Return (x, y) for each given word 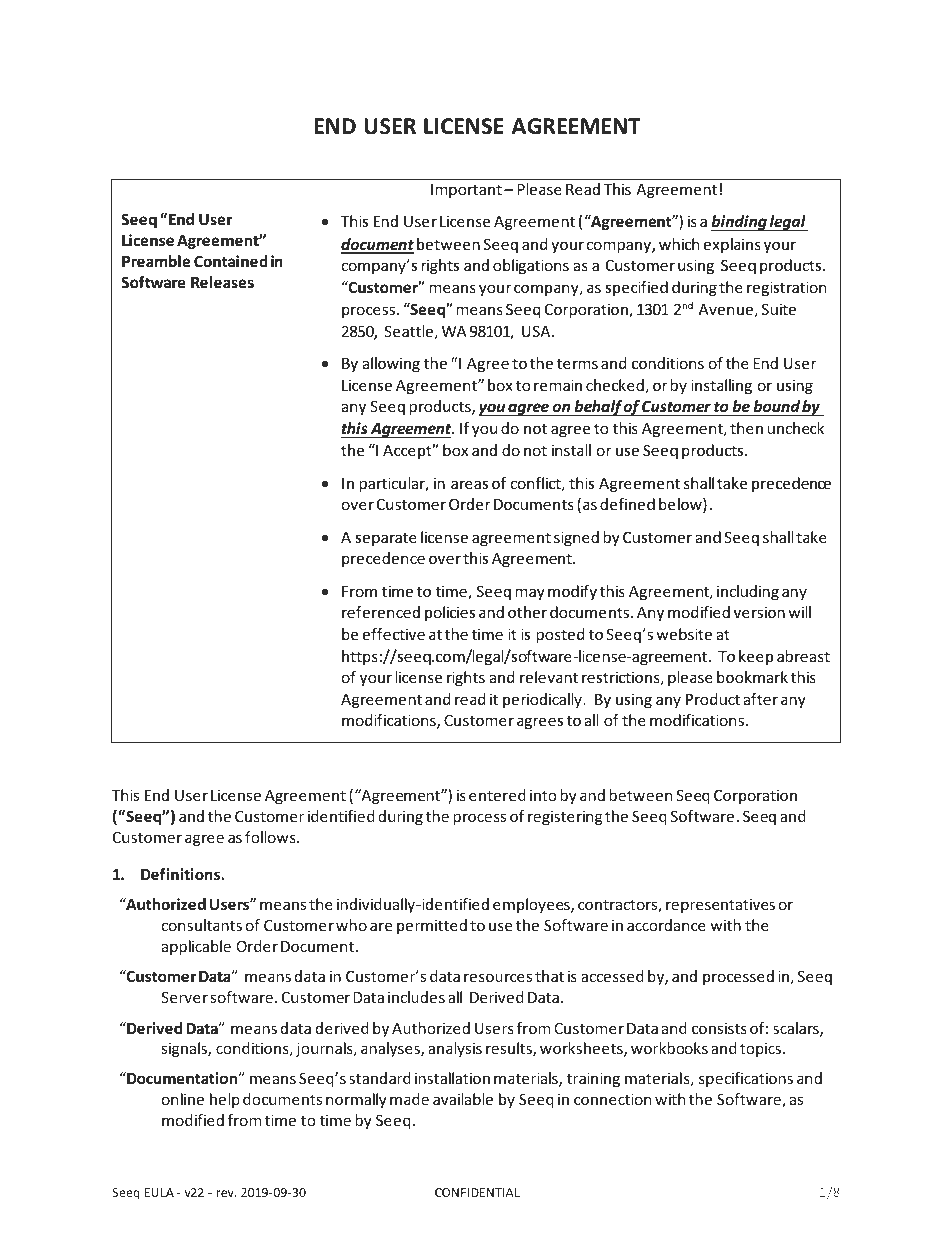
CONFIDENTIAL (477, 1192)
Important (466, 191)
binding (740, 223)
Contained (231, 261)
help (225, 1100)
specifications (746, 1079)
